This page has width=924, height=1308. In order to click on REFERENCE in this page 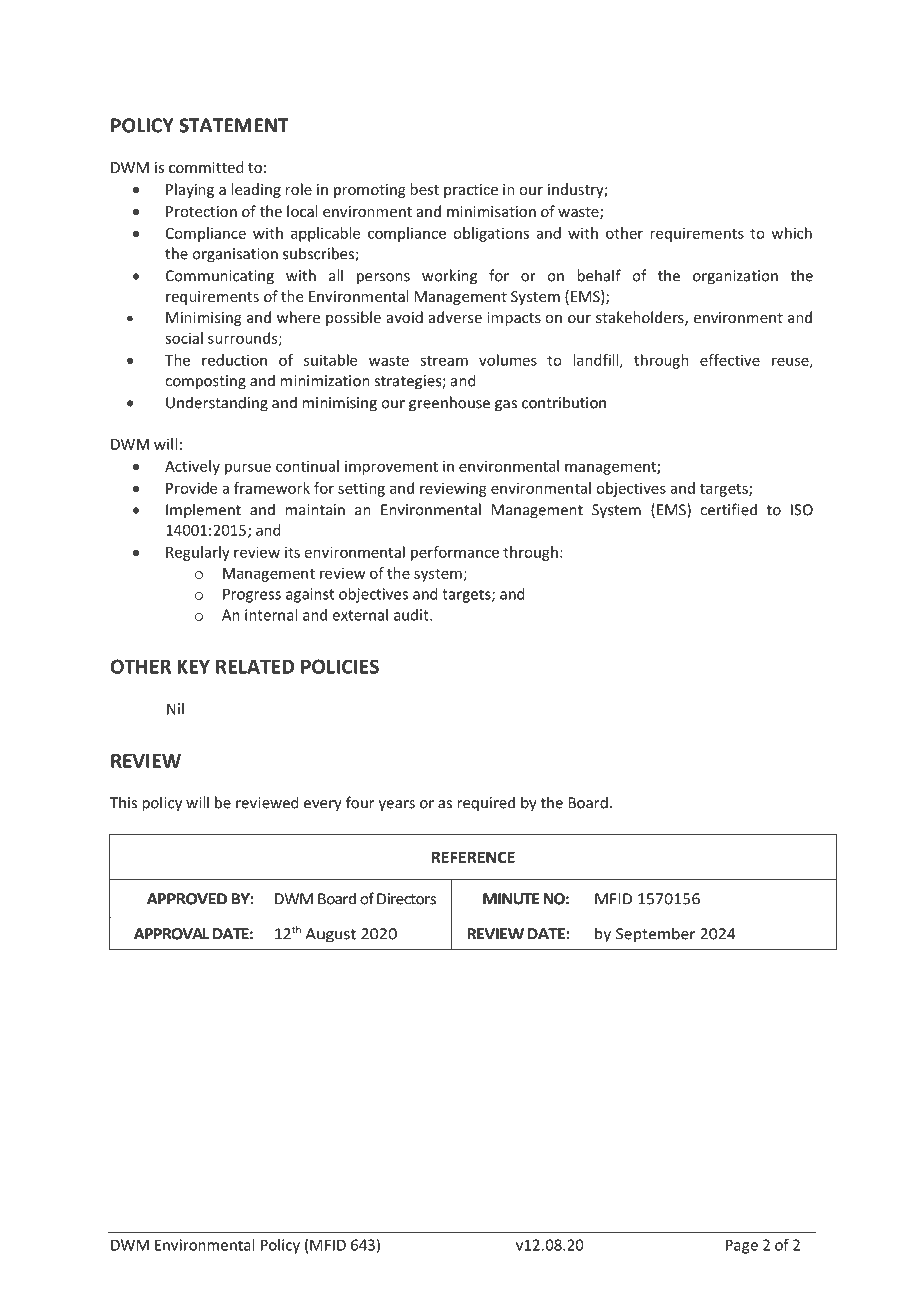, I will do `click(473, 857)`.
